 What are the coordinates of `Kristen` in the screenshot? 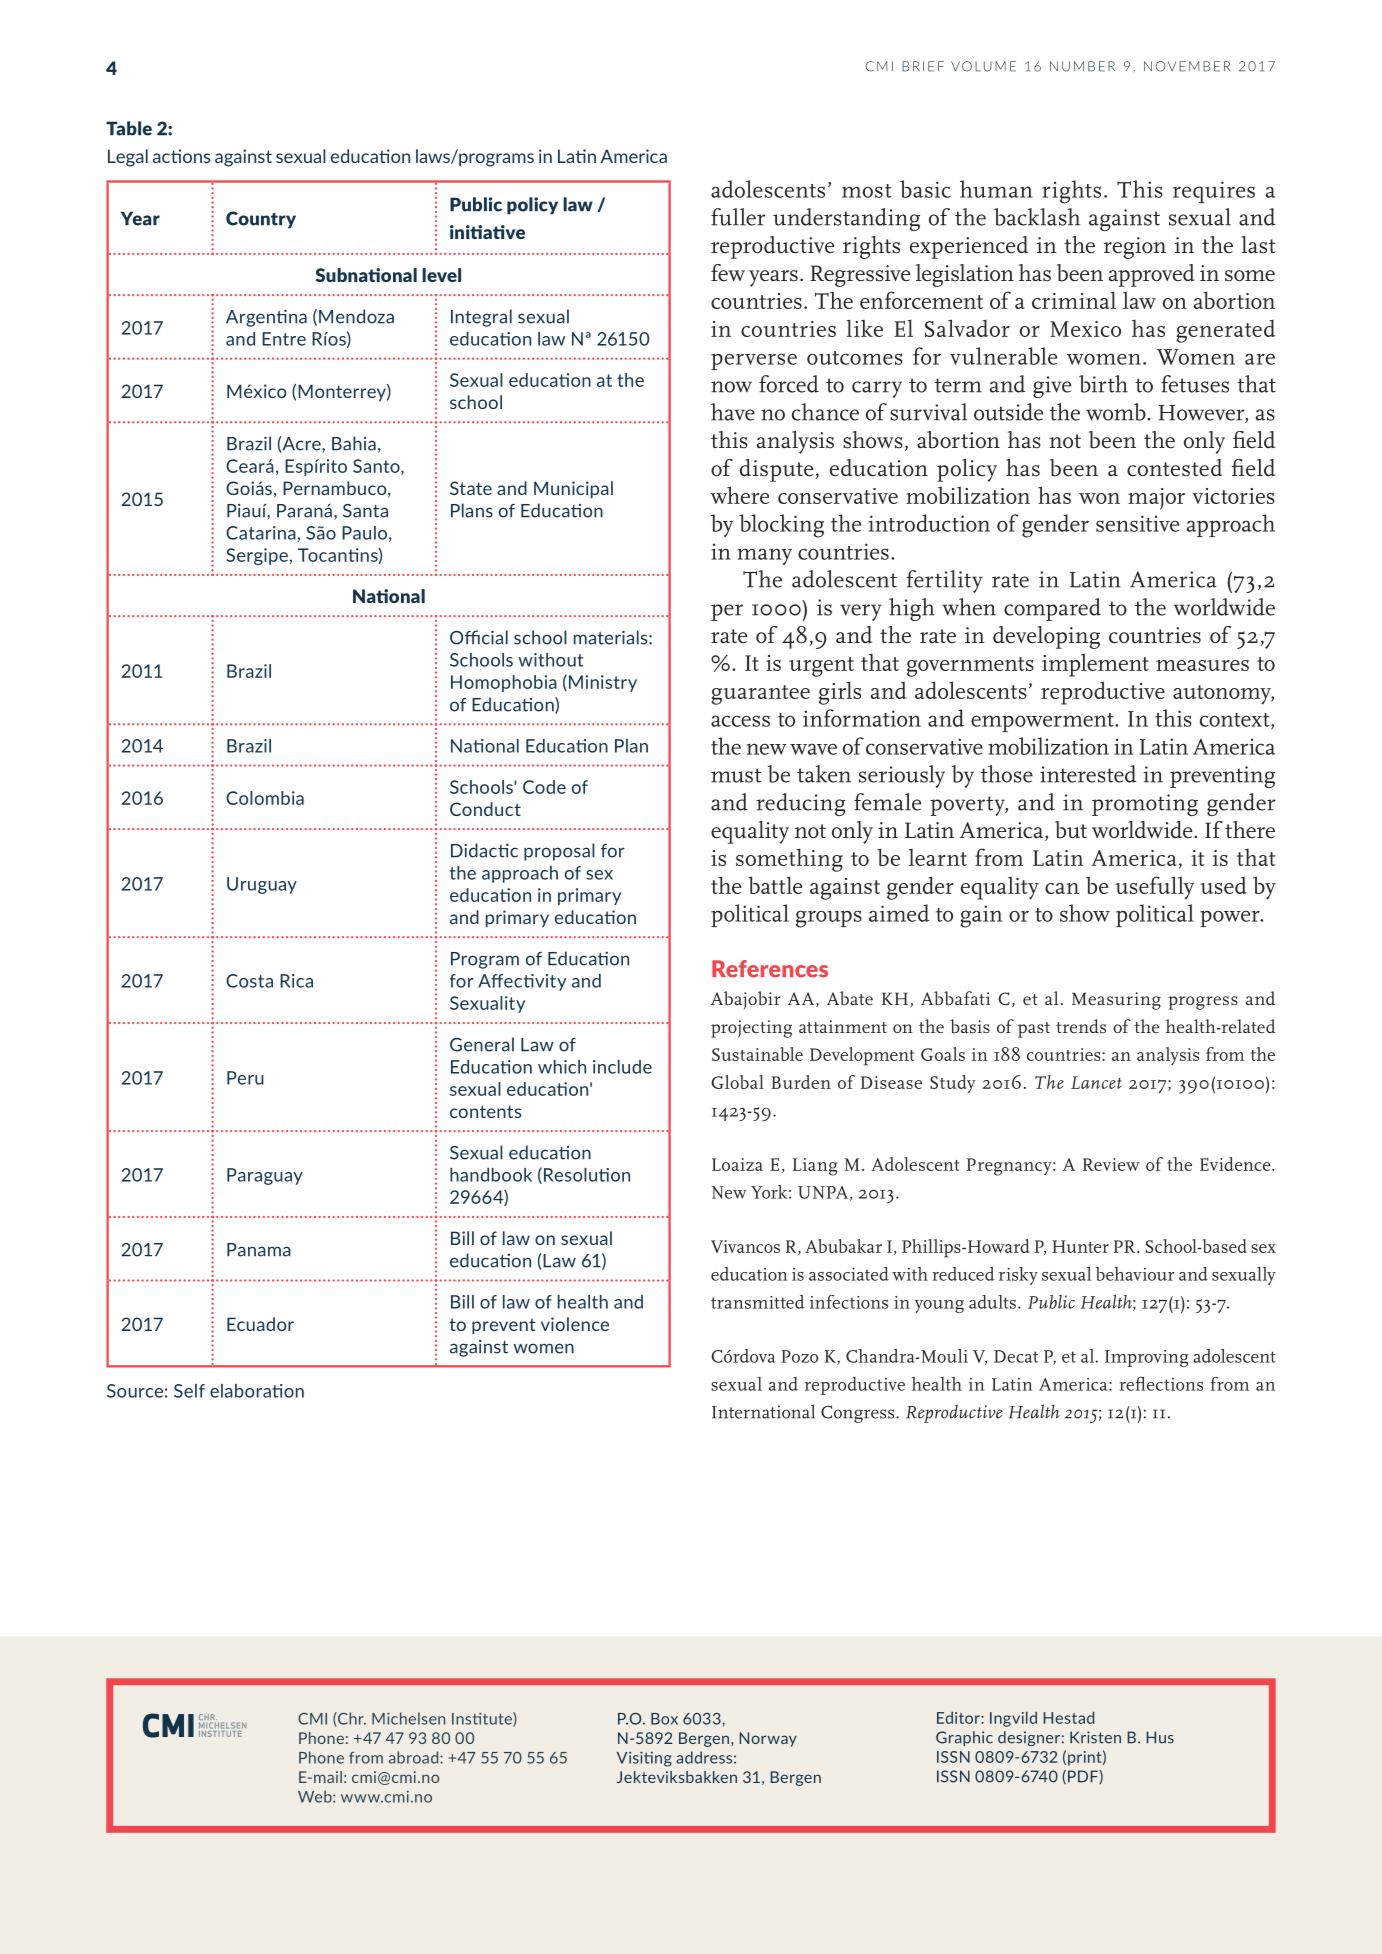 It's located at (1095, 1737).
